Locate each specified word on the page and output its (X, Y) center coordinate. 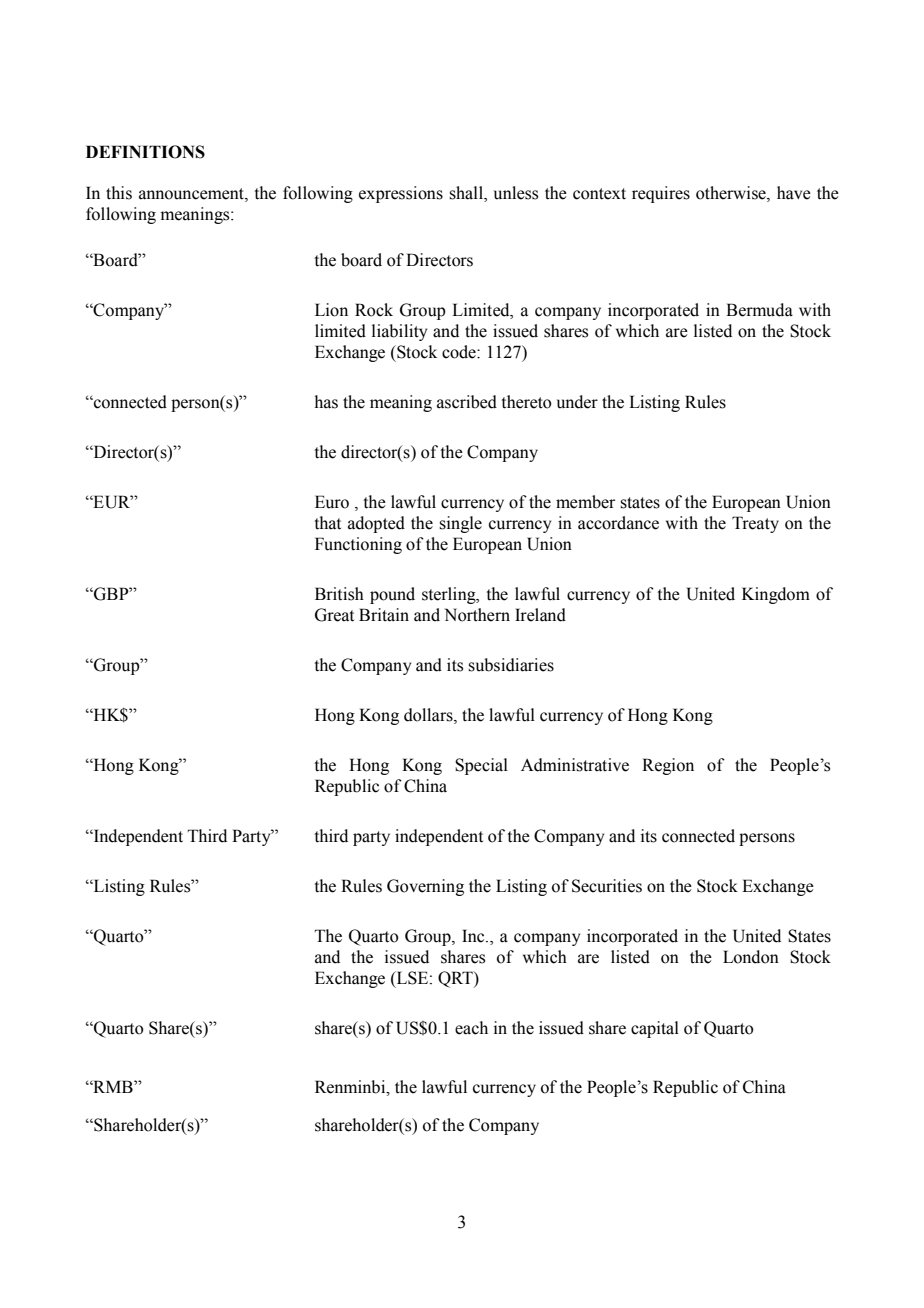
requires (661, 194)
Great (334, 615)
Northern (477, 615)
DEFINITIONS (145, 152)
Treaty (755, 524)
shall (467, 194)
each (471, 1028)
